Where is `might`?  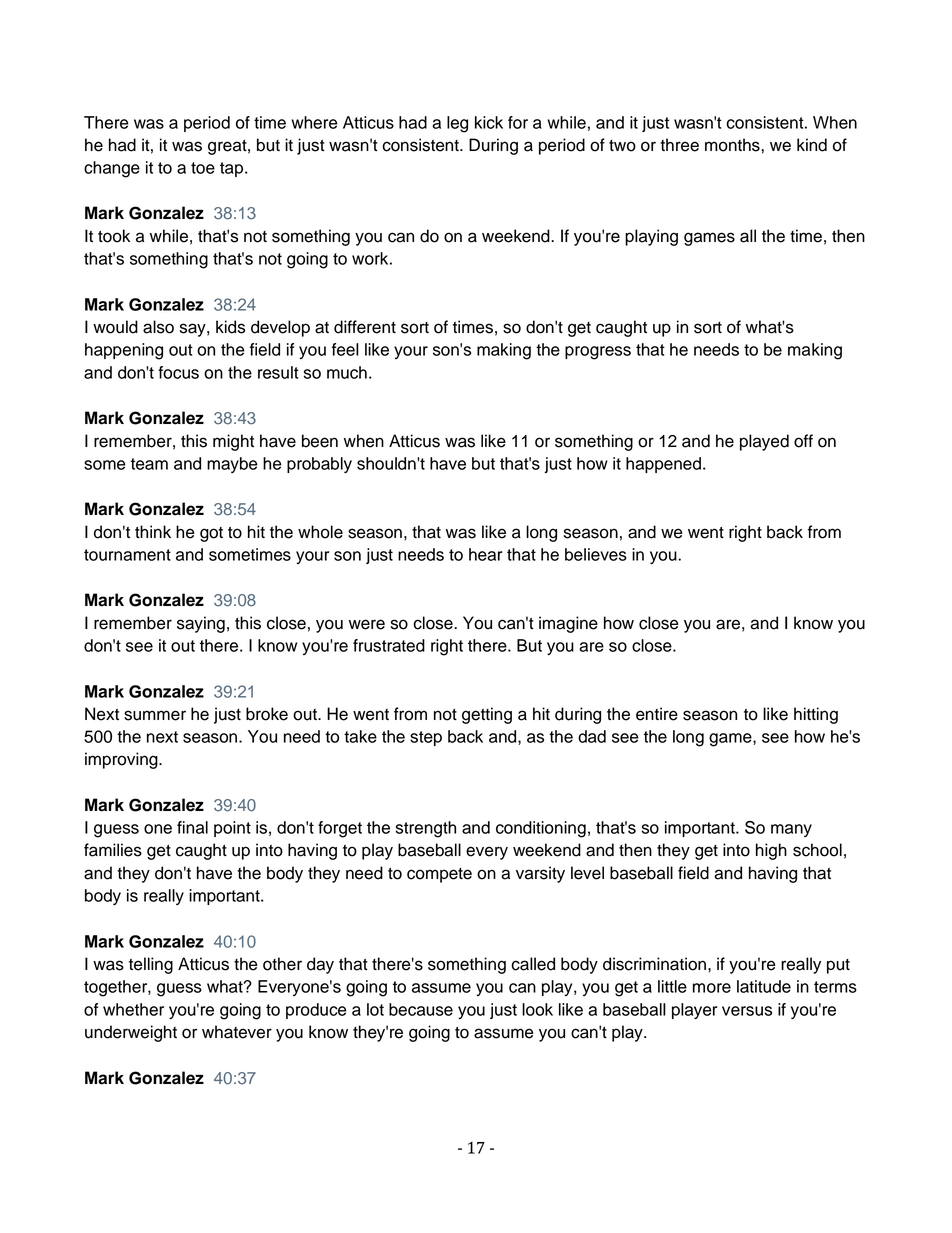 might is located at coordinates (233, 442).
